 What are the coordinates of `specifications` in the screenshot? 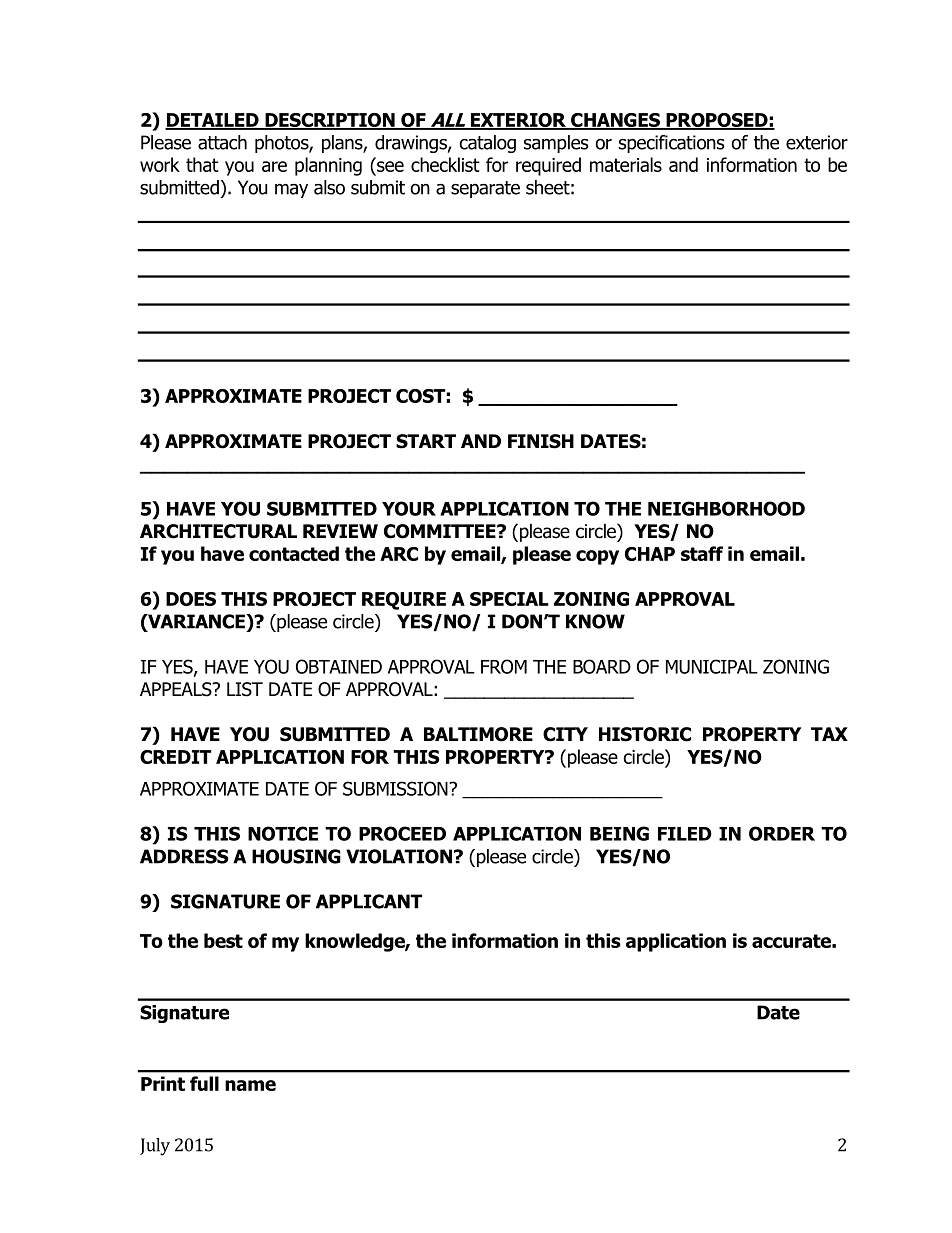 It's located at (672, 144).
